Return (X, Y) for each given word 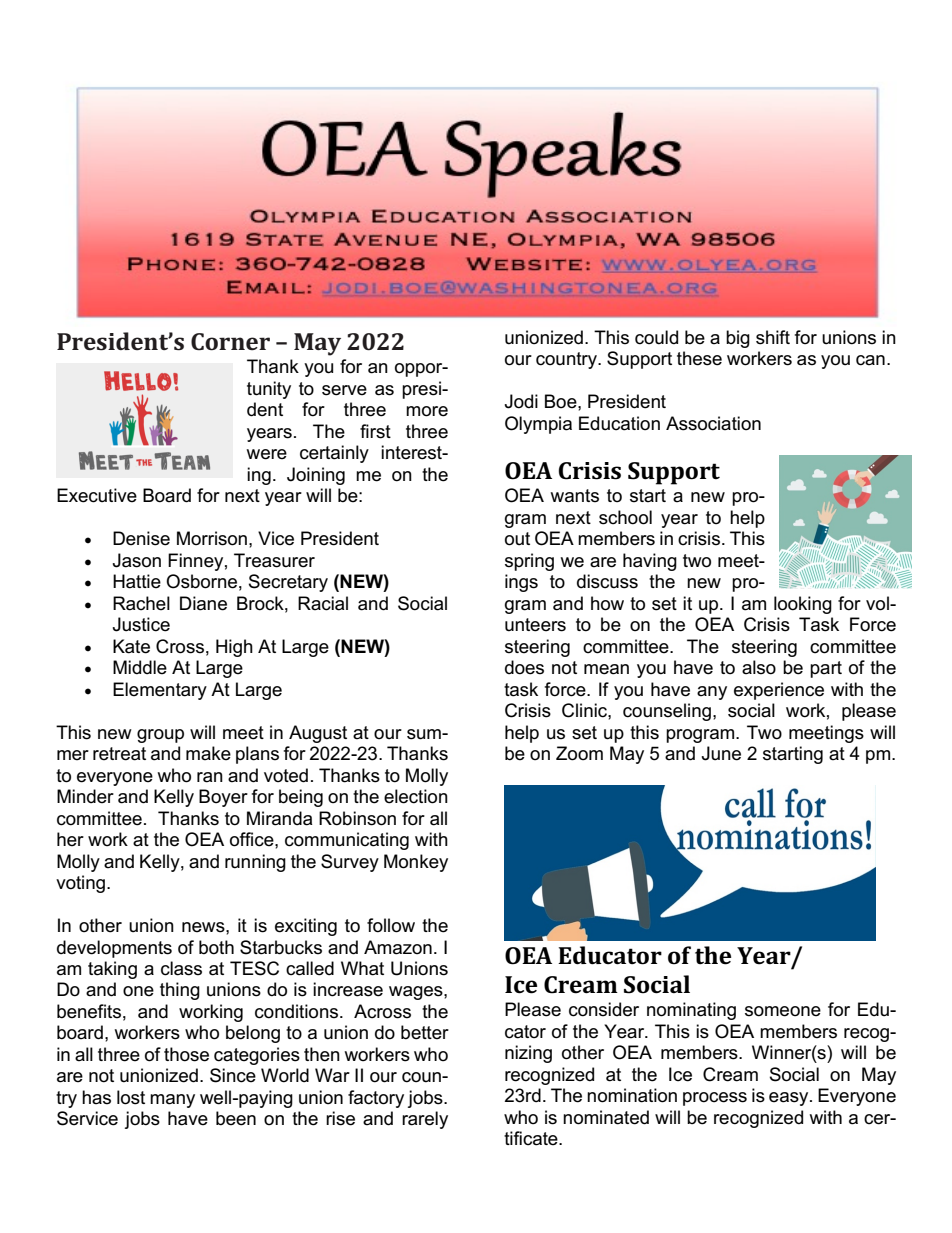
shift (773, 337)
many (172, 1101)
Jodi (521, 401)
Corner (230, 342)
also (759, 667)
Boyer (223, 798)
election (416, 796)
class (181, 968)
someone (783, 1011)
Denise (141, 538)
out (517, 539)
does (524, 667)
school (625, 517)
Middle (140, 667)
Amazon (398, 947)
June (721, 753)
